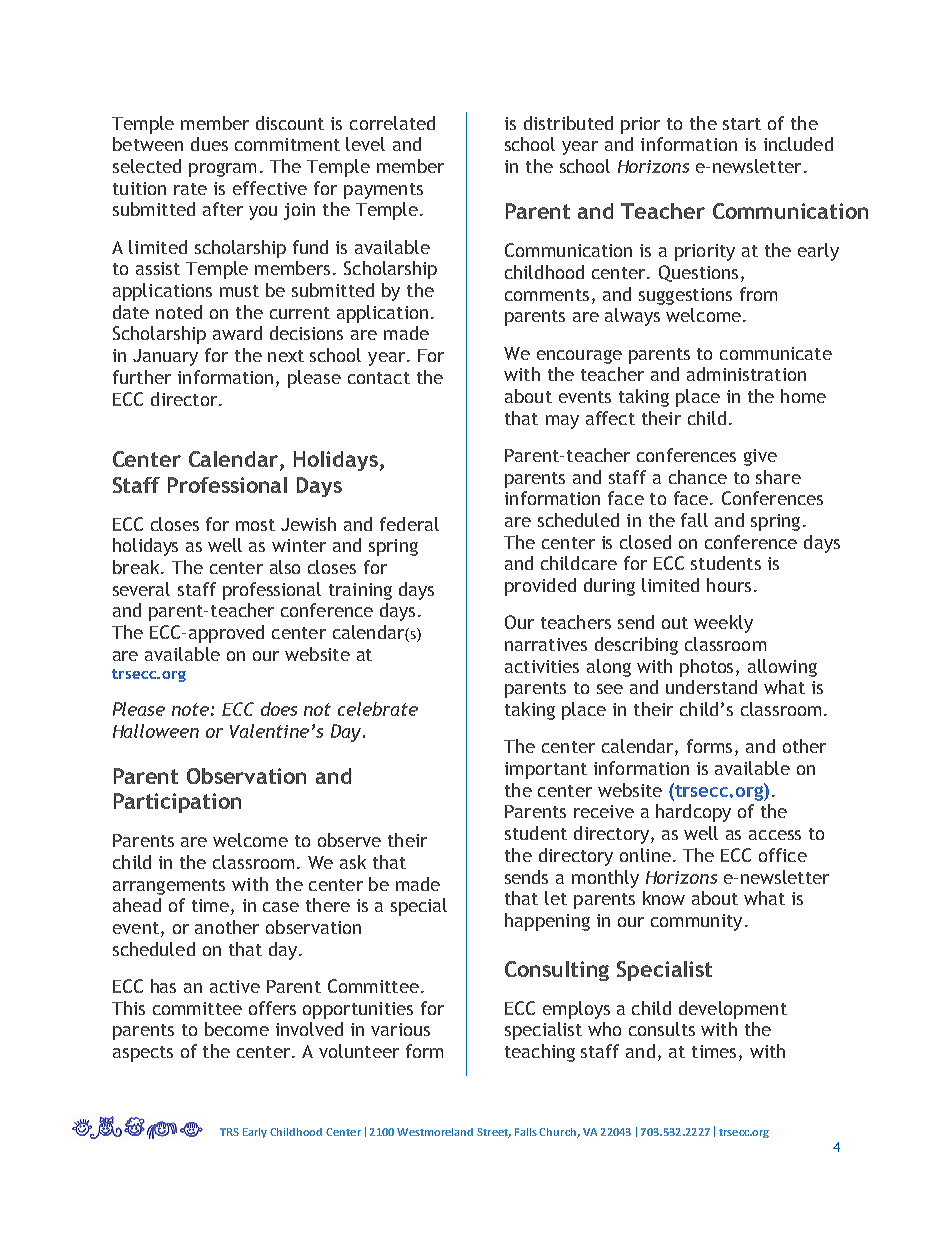 This document has height=1233, width=952. What do you see at coordinates (392, 123) in the document?
I see `correlated` at bounding box center [392, 123].
